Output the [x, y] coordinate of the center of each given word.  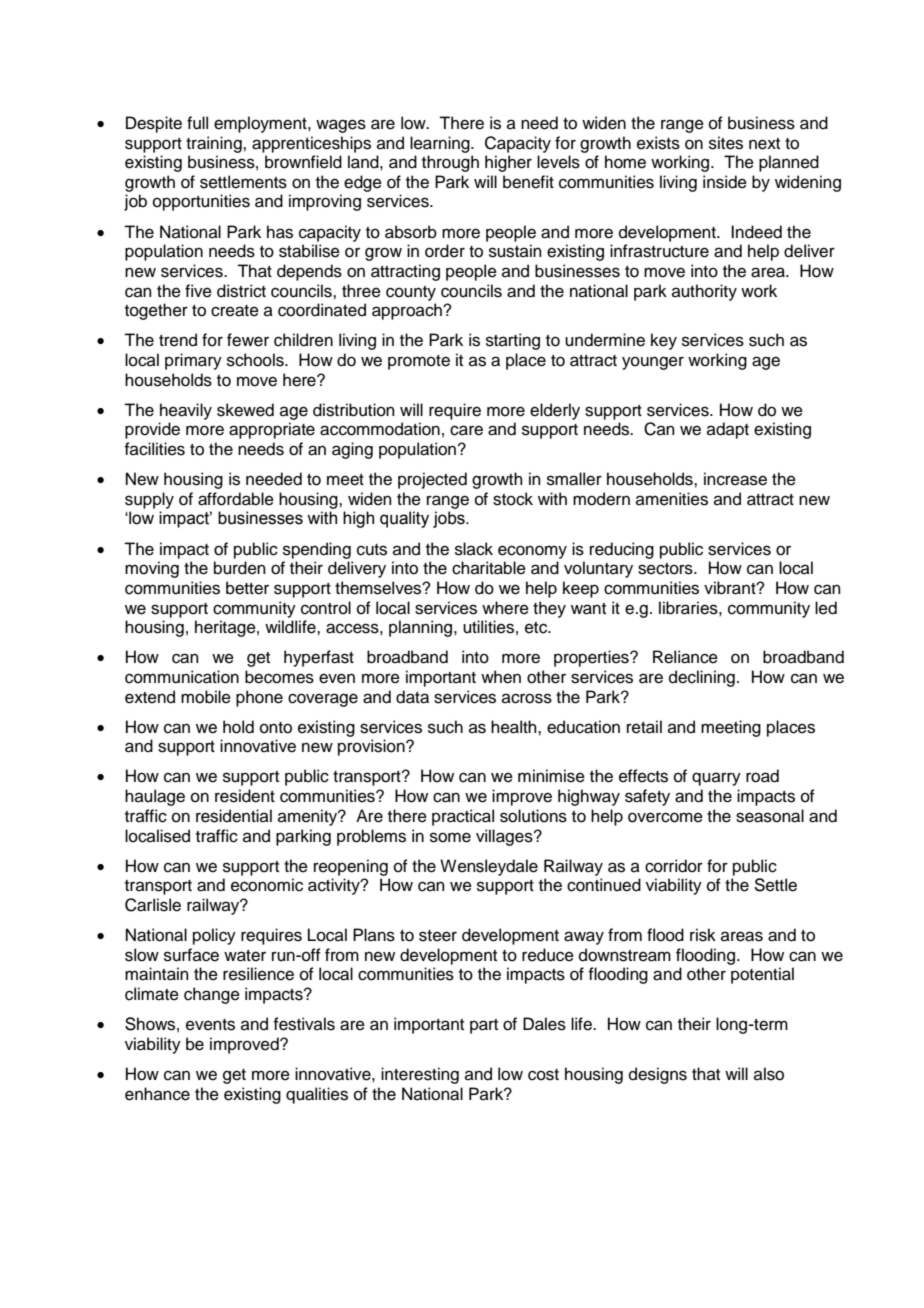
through [450, 163]
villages [505, 837]
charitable [489, 568]
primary [193, 361]
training [215, 144]
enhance [157, 1094]
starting [513, 341]
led [826, 608]
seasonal [770, 816]
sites [726, 143]
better [247, 588]
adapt [728, 430]
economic [267, 885]
